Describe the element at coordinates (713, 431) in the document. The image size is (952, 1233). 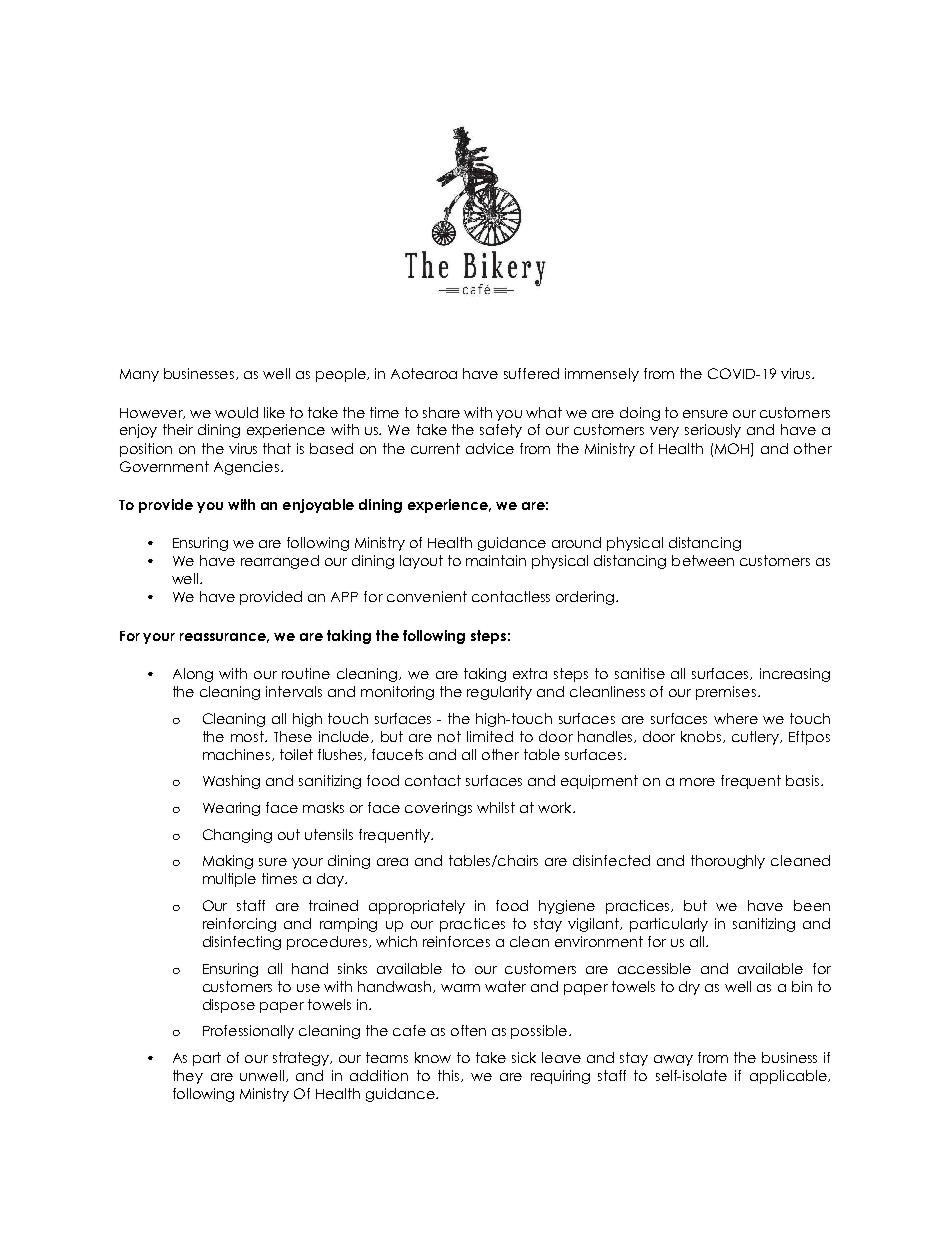
I see `seriously` at that location.
